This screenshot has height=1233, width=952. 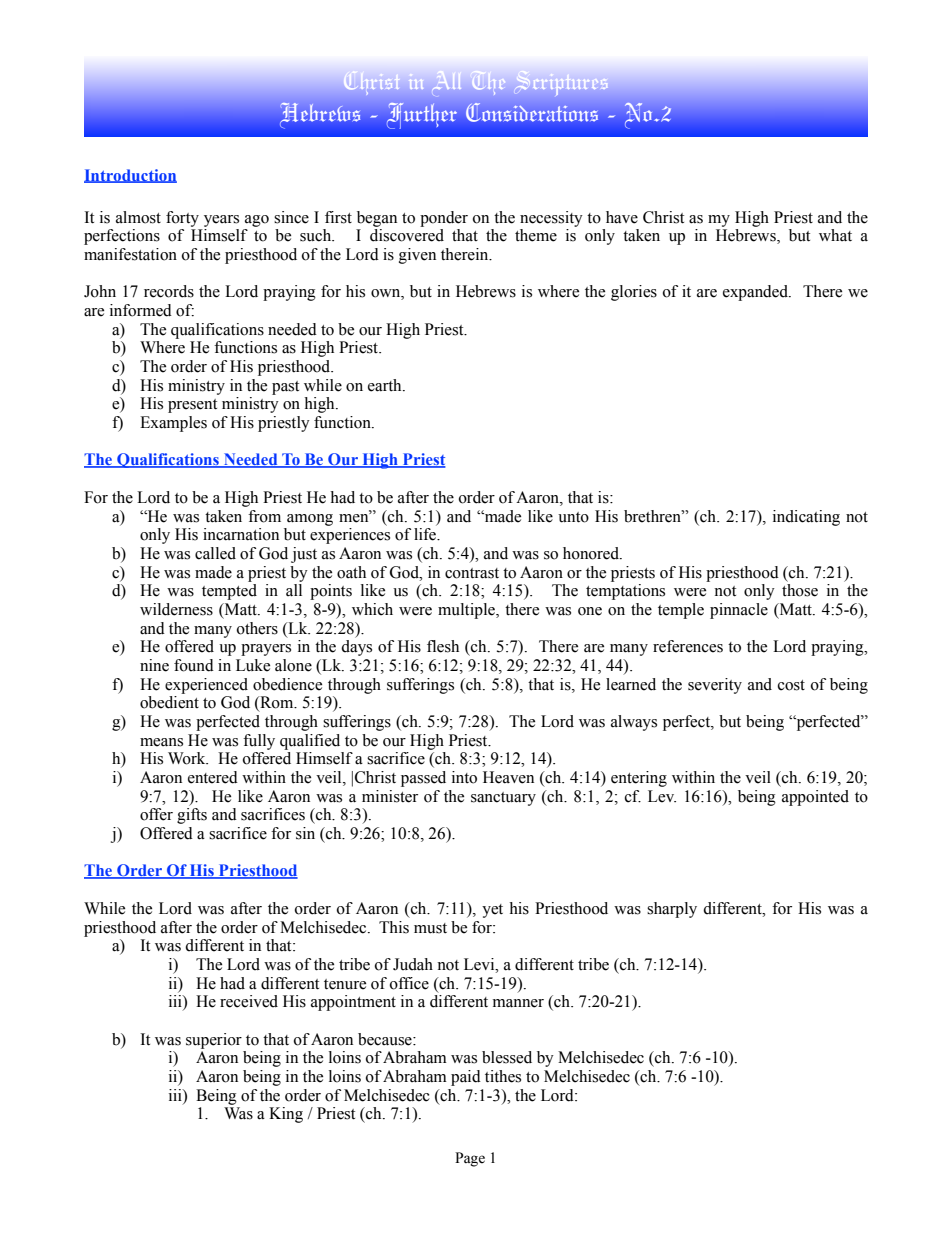 What do you see at coordinates (835, 235) in the screenshot?
I see `what` at bounding box center [835, 235].
